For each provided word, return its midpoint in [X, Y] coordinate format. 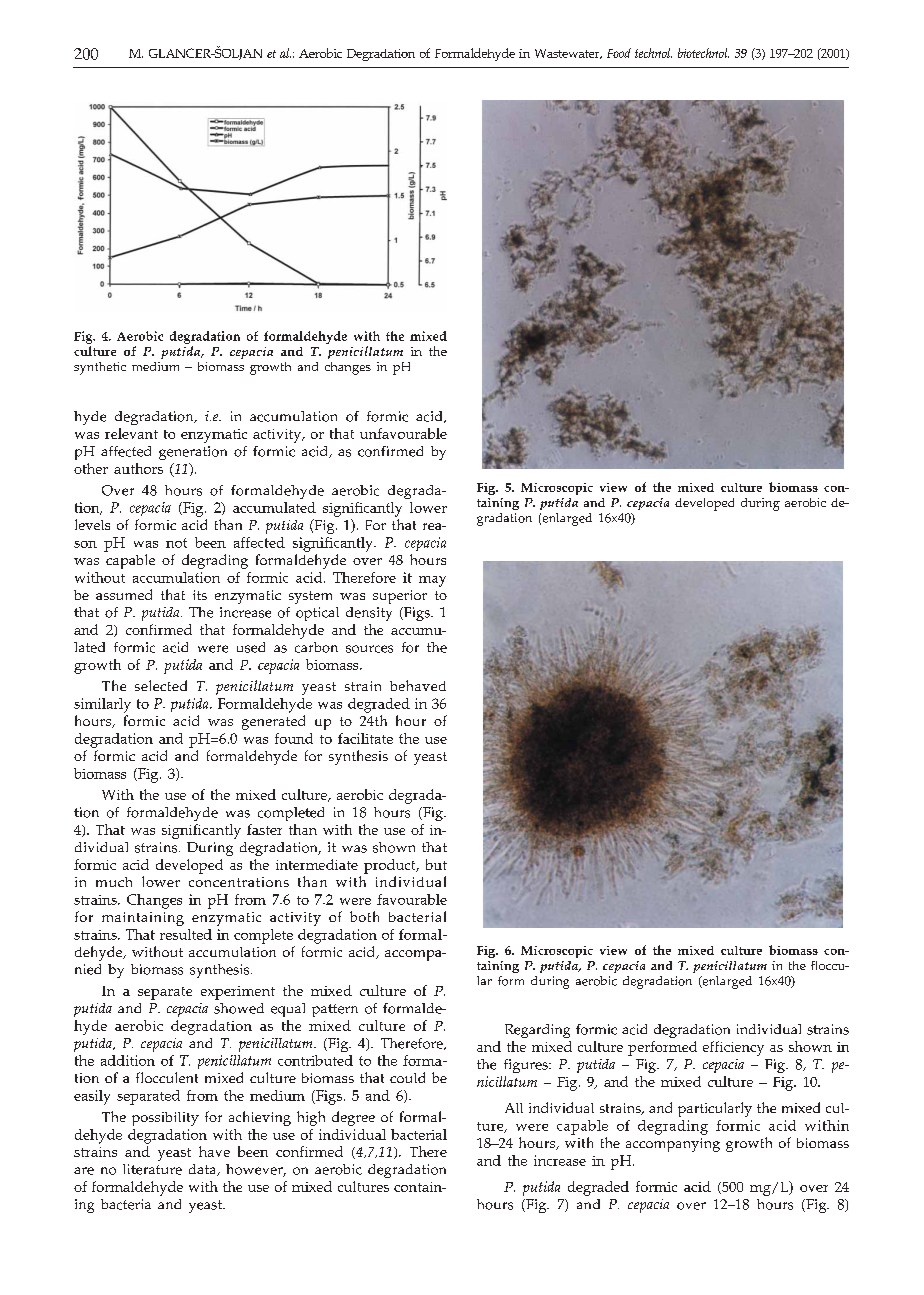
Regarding [537, 1031]
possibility [165, 1119]
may [432, 581]
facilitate [365, 738]
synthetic [100, 368]
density [369, 614]
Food [619, 53]
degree [353, 1118]
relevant [131, 433]
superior [400, 597]
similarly [102, 705]
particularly [715, 1109]
